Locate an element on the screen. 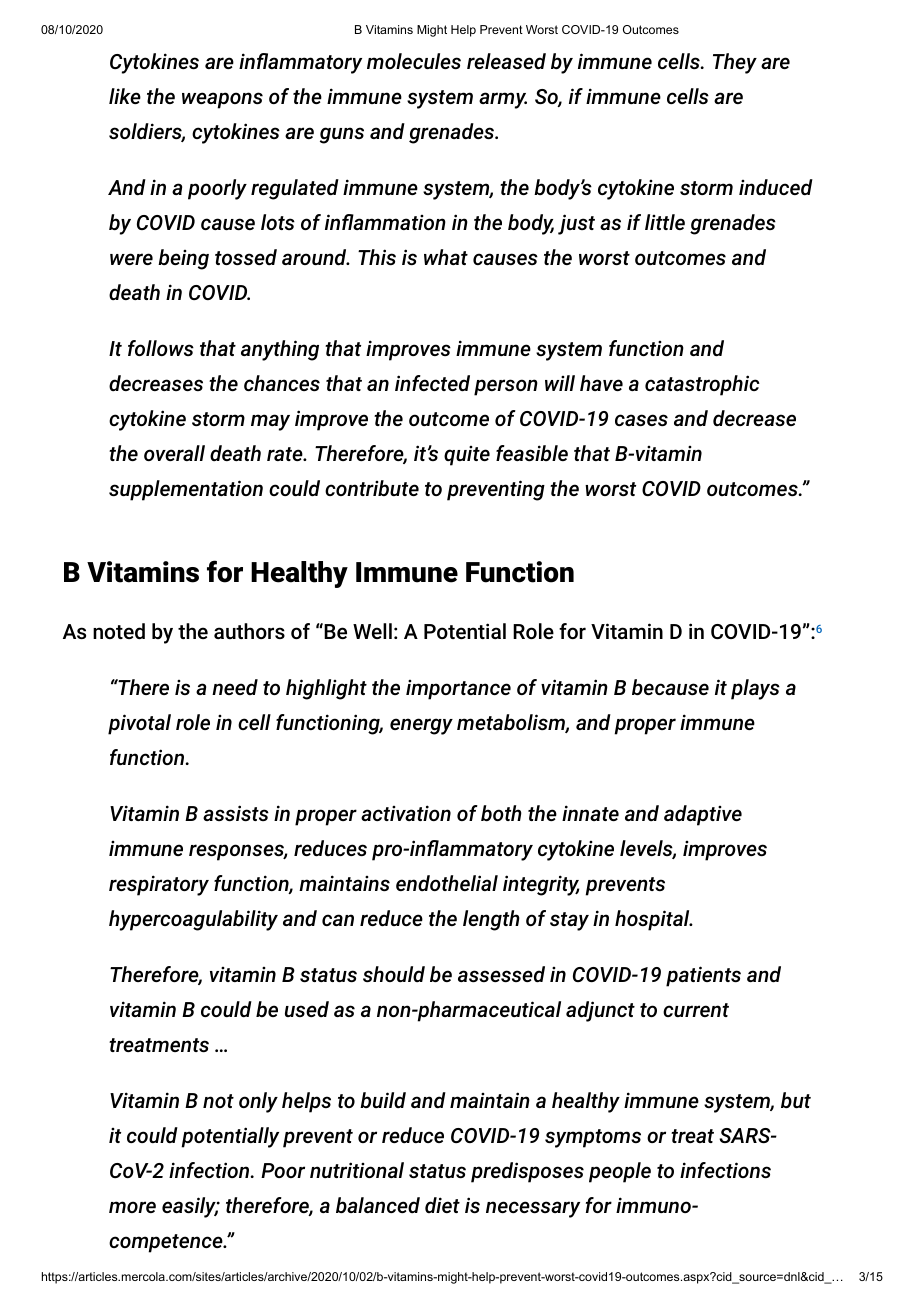 Image resolution: width=924 pixels, height=1308 pixels. They is located at coordinates (735, 63).
